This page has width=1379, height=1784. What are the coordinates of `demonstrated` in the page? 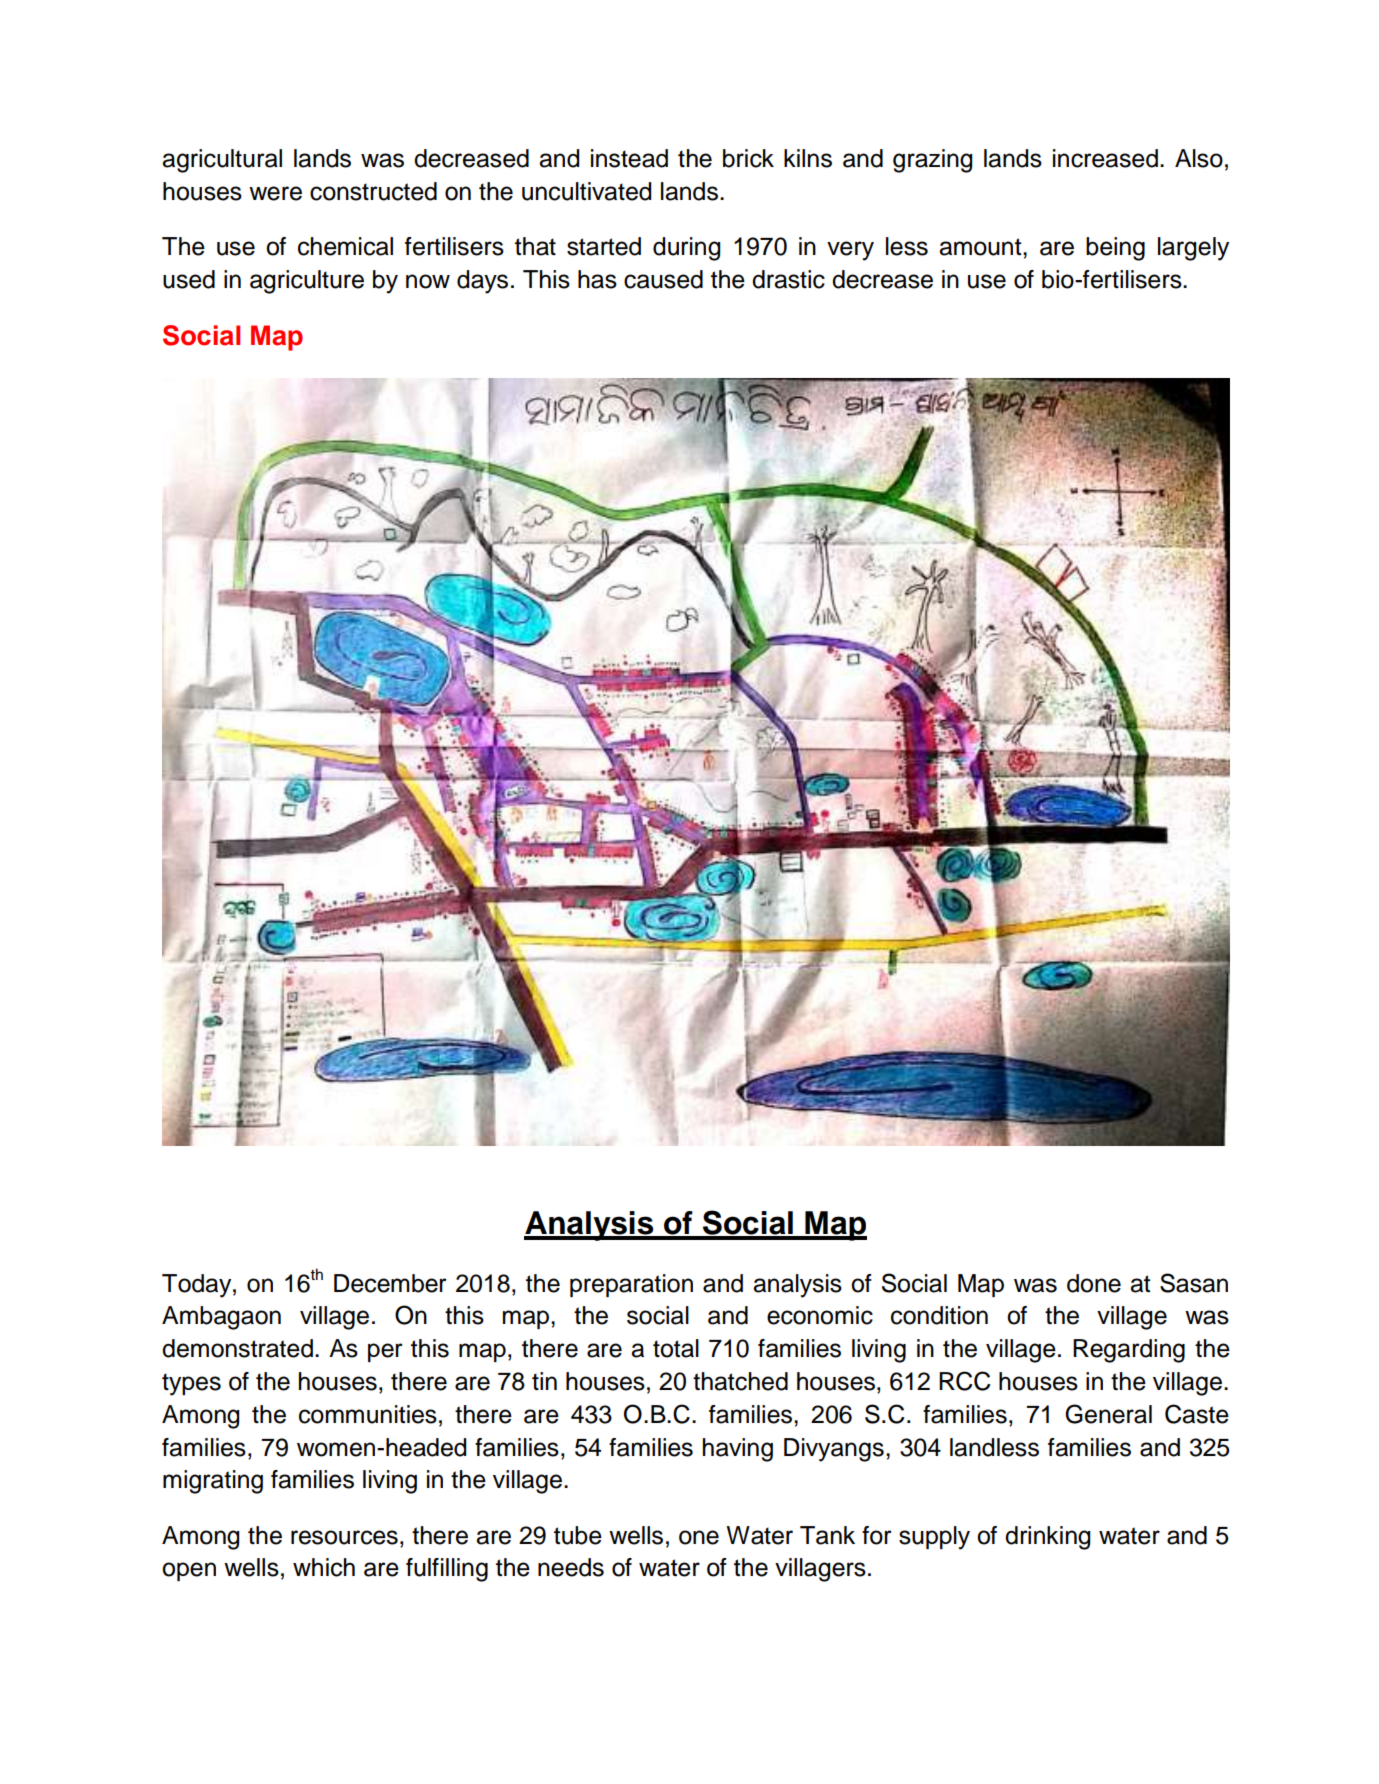 It's located at (237, 1348).
